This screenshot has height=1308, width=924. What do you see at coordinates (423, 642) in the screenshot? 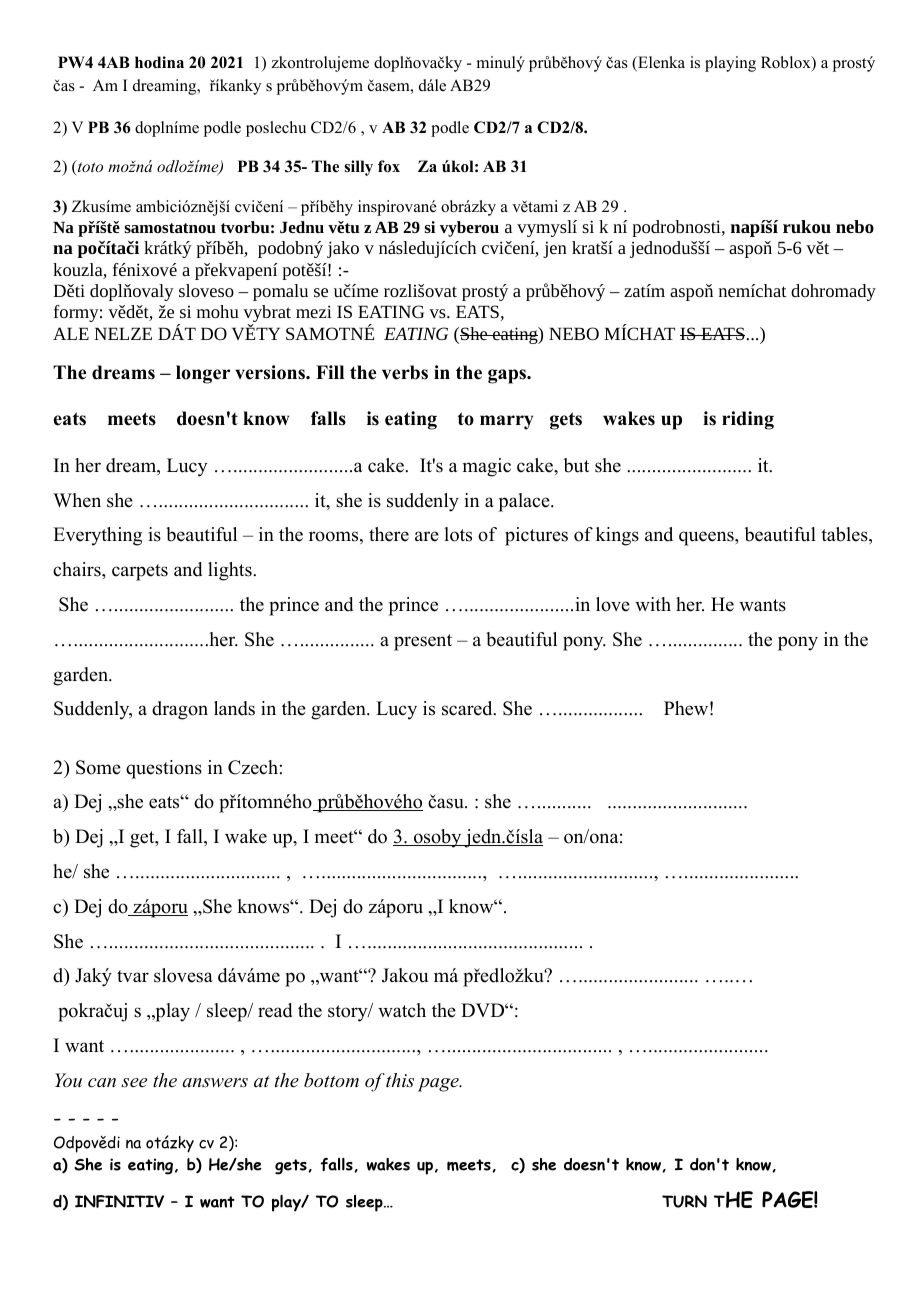
I see `present` at bounding box center [423, 642].
